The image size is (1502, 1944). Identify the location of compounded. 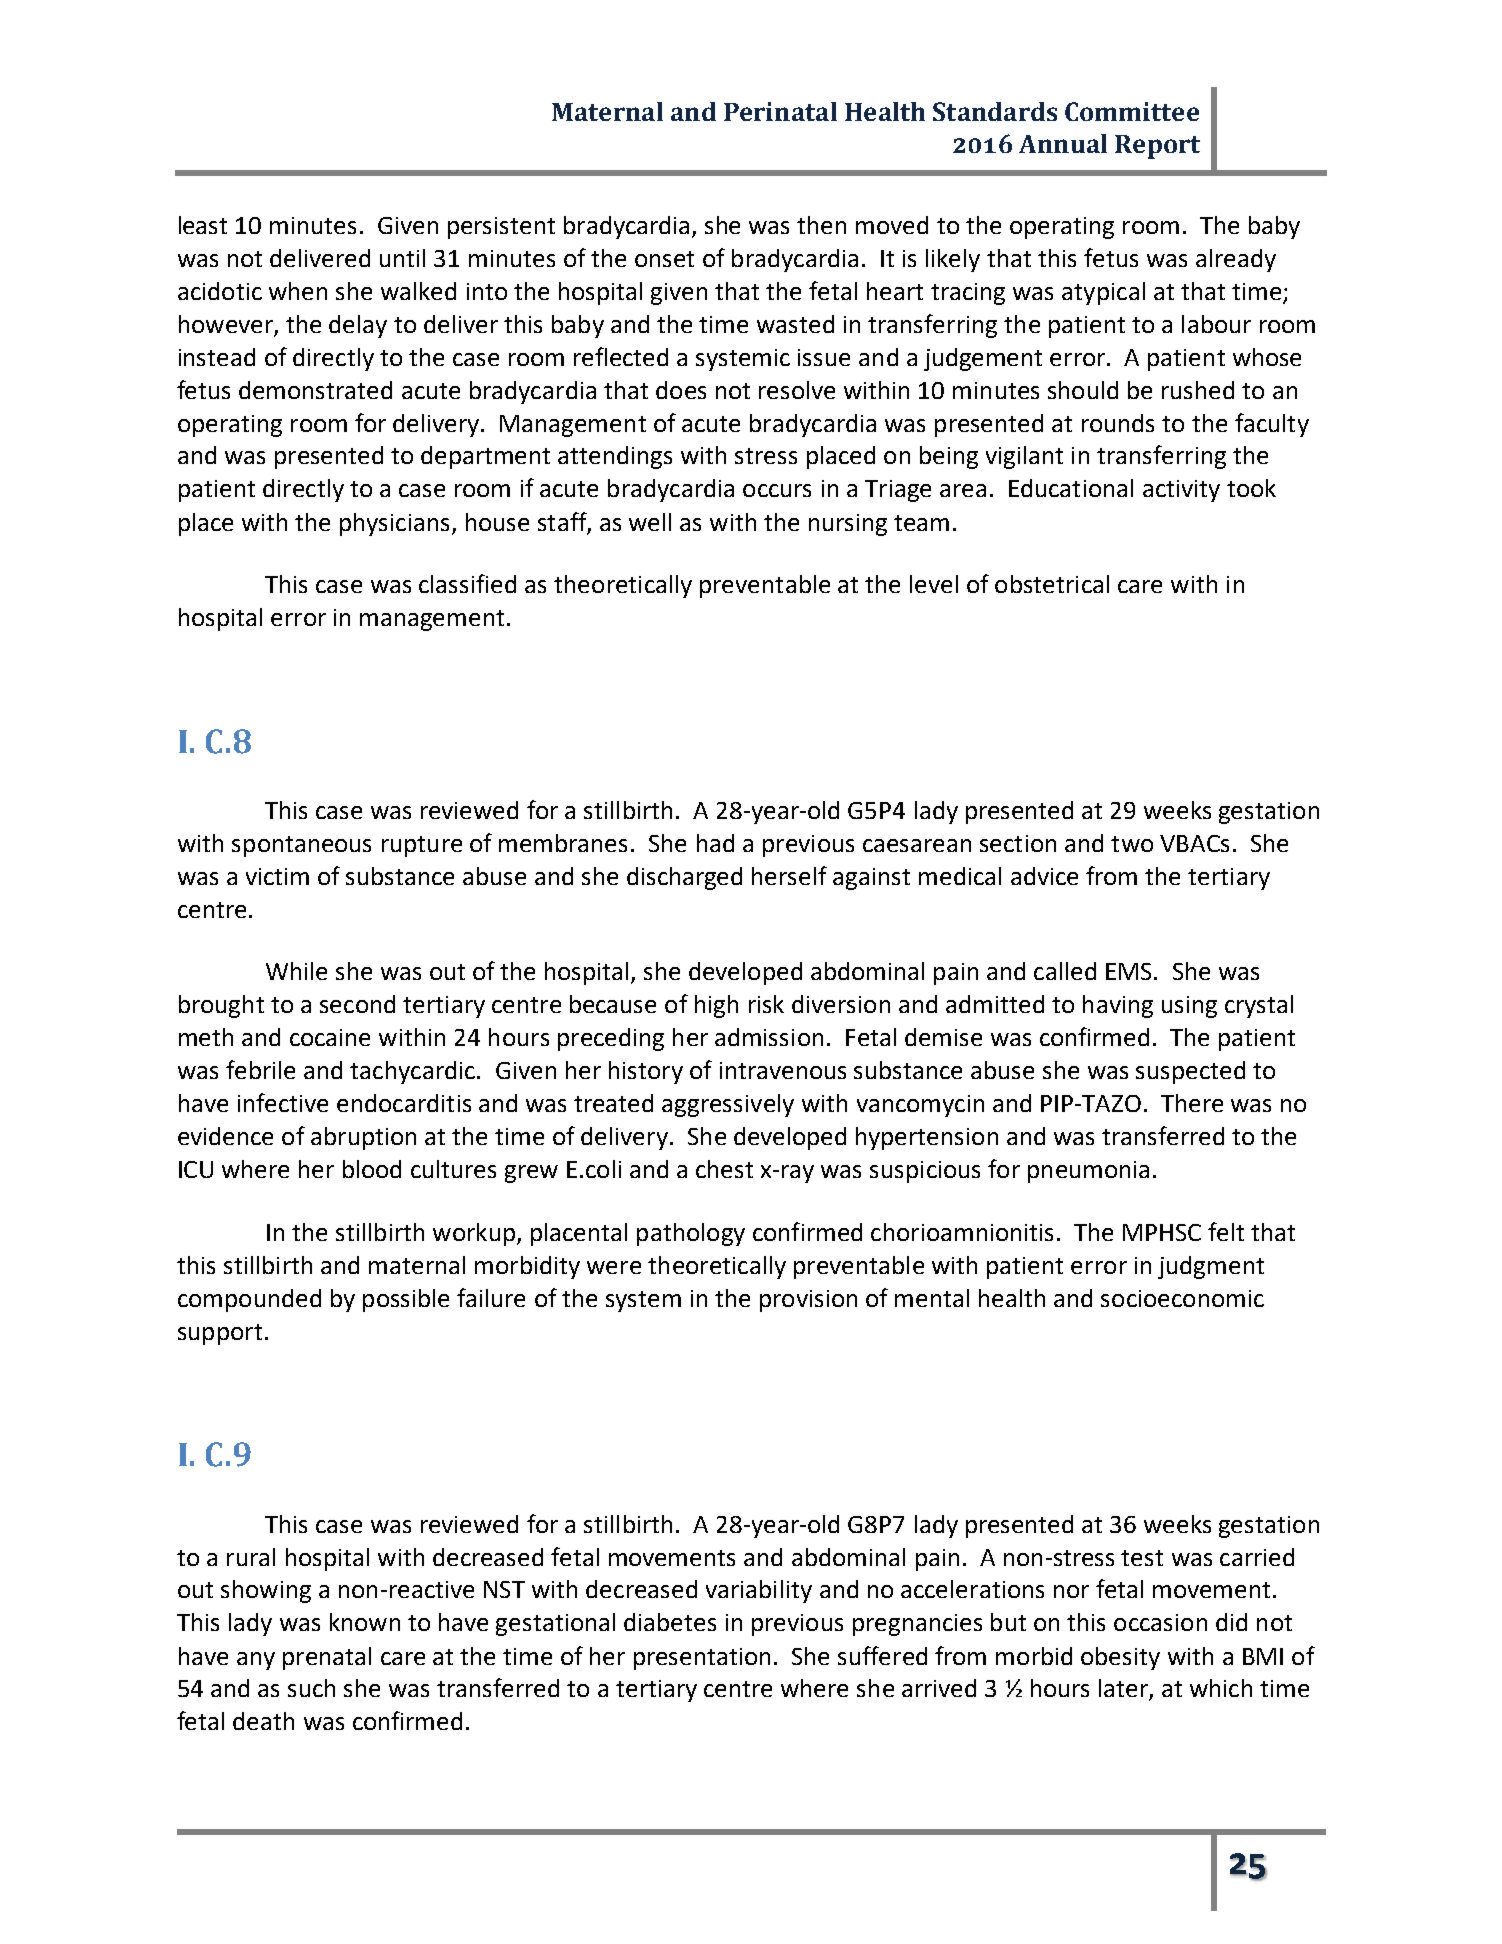
(249, 1300).
